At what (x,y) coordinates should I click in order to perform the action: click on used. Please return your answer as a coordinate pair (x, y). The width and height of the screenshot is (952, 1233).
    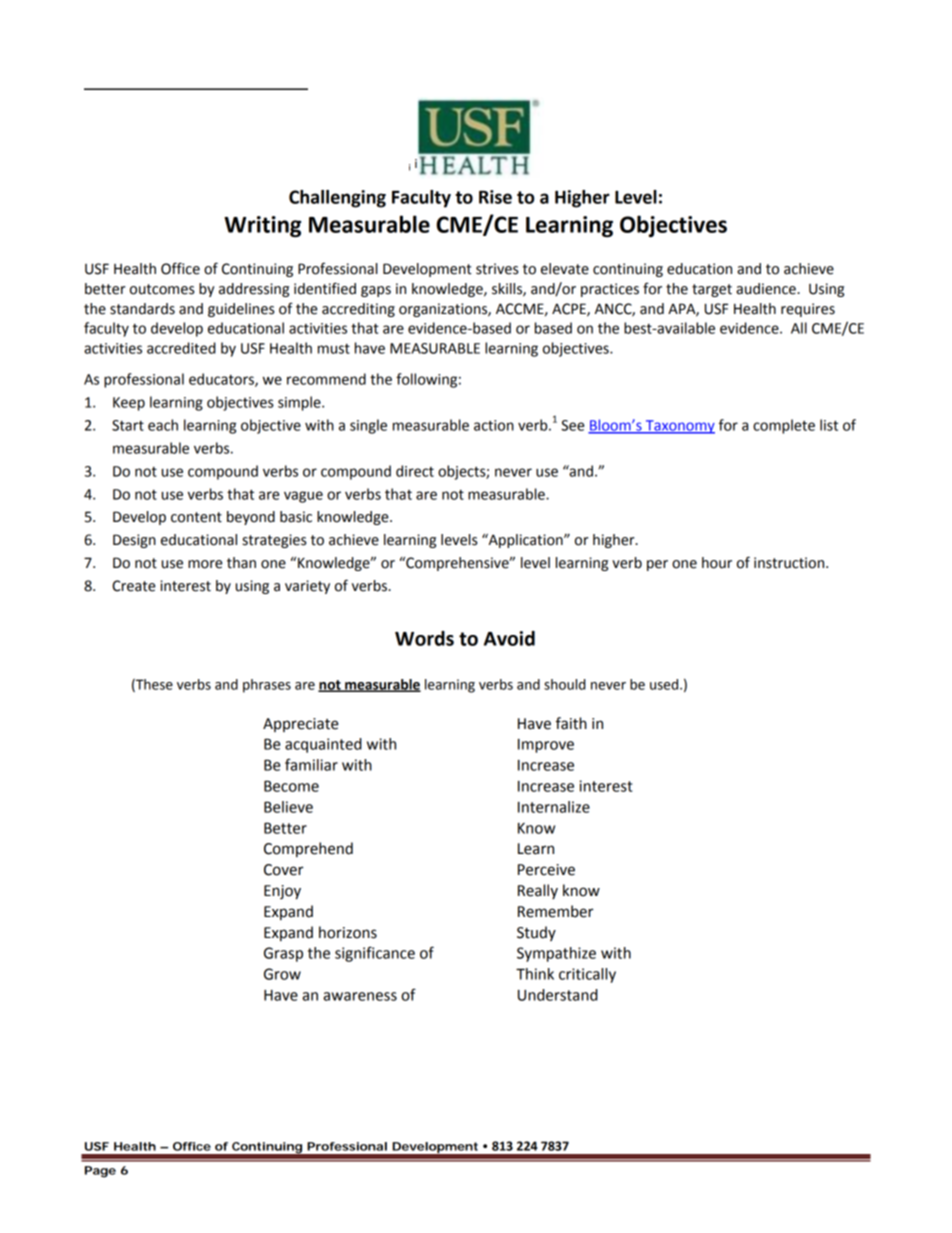
    Looking at the image, I should click on (665, 684).
